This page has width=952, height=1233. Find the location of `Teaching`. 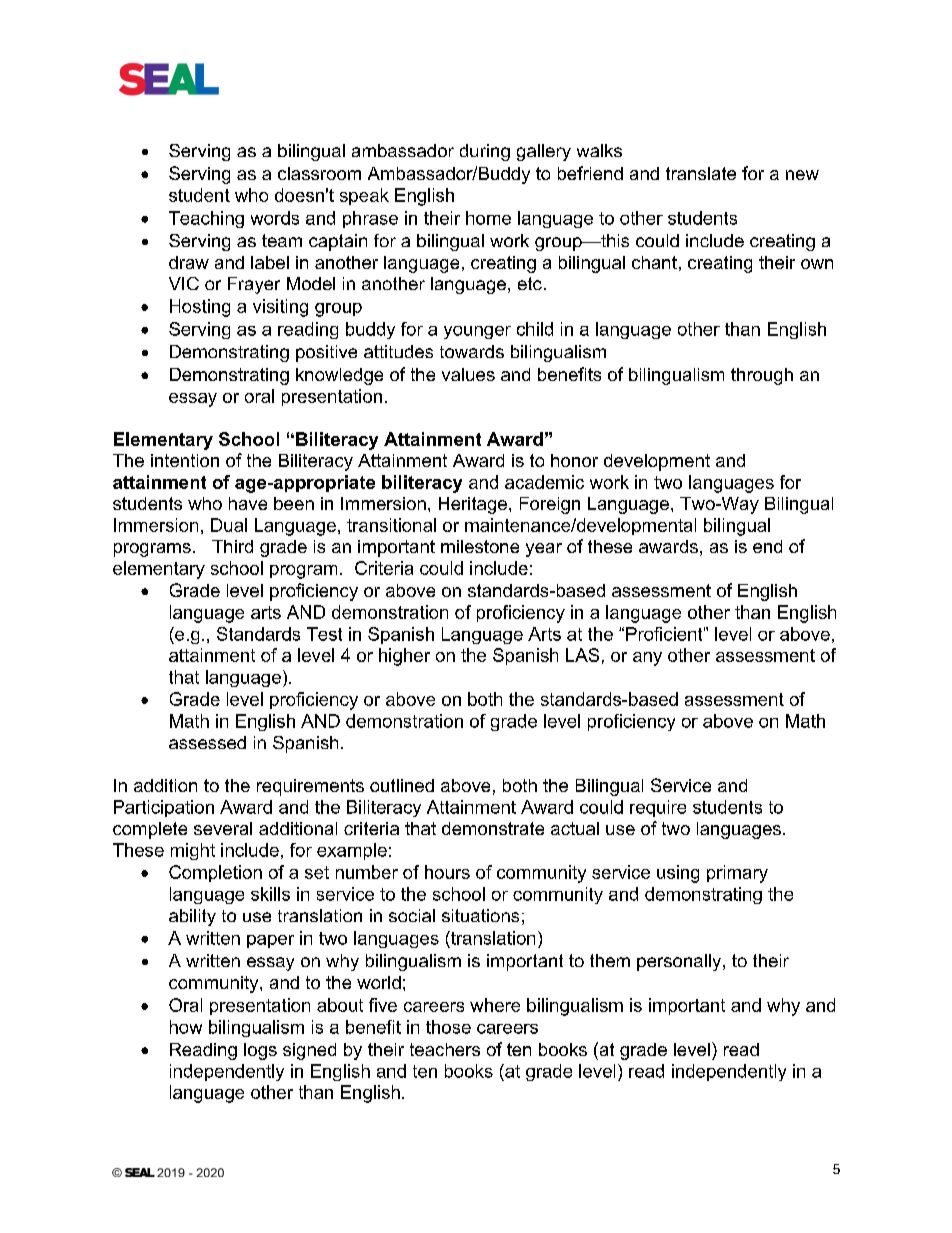

Teaching is located at coordinates (206, 219).
